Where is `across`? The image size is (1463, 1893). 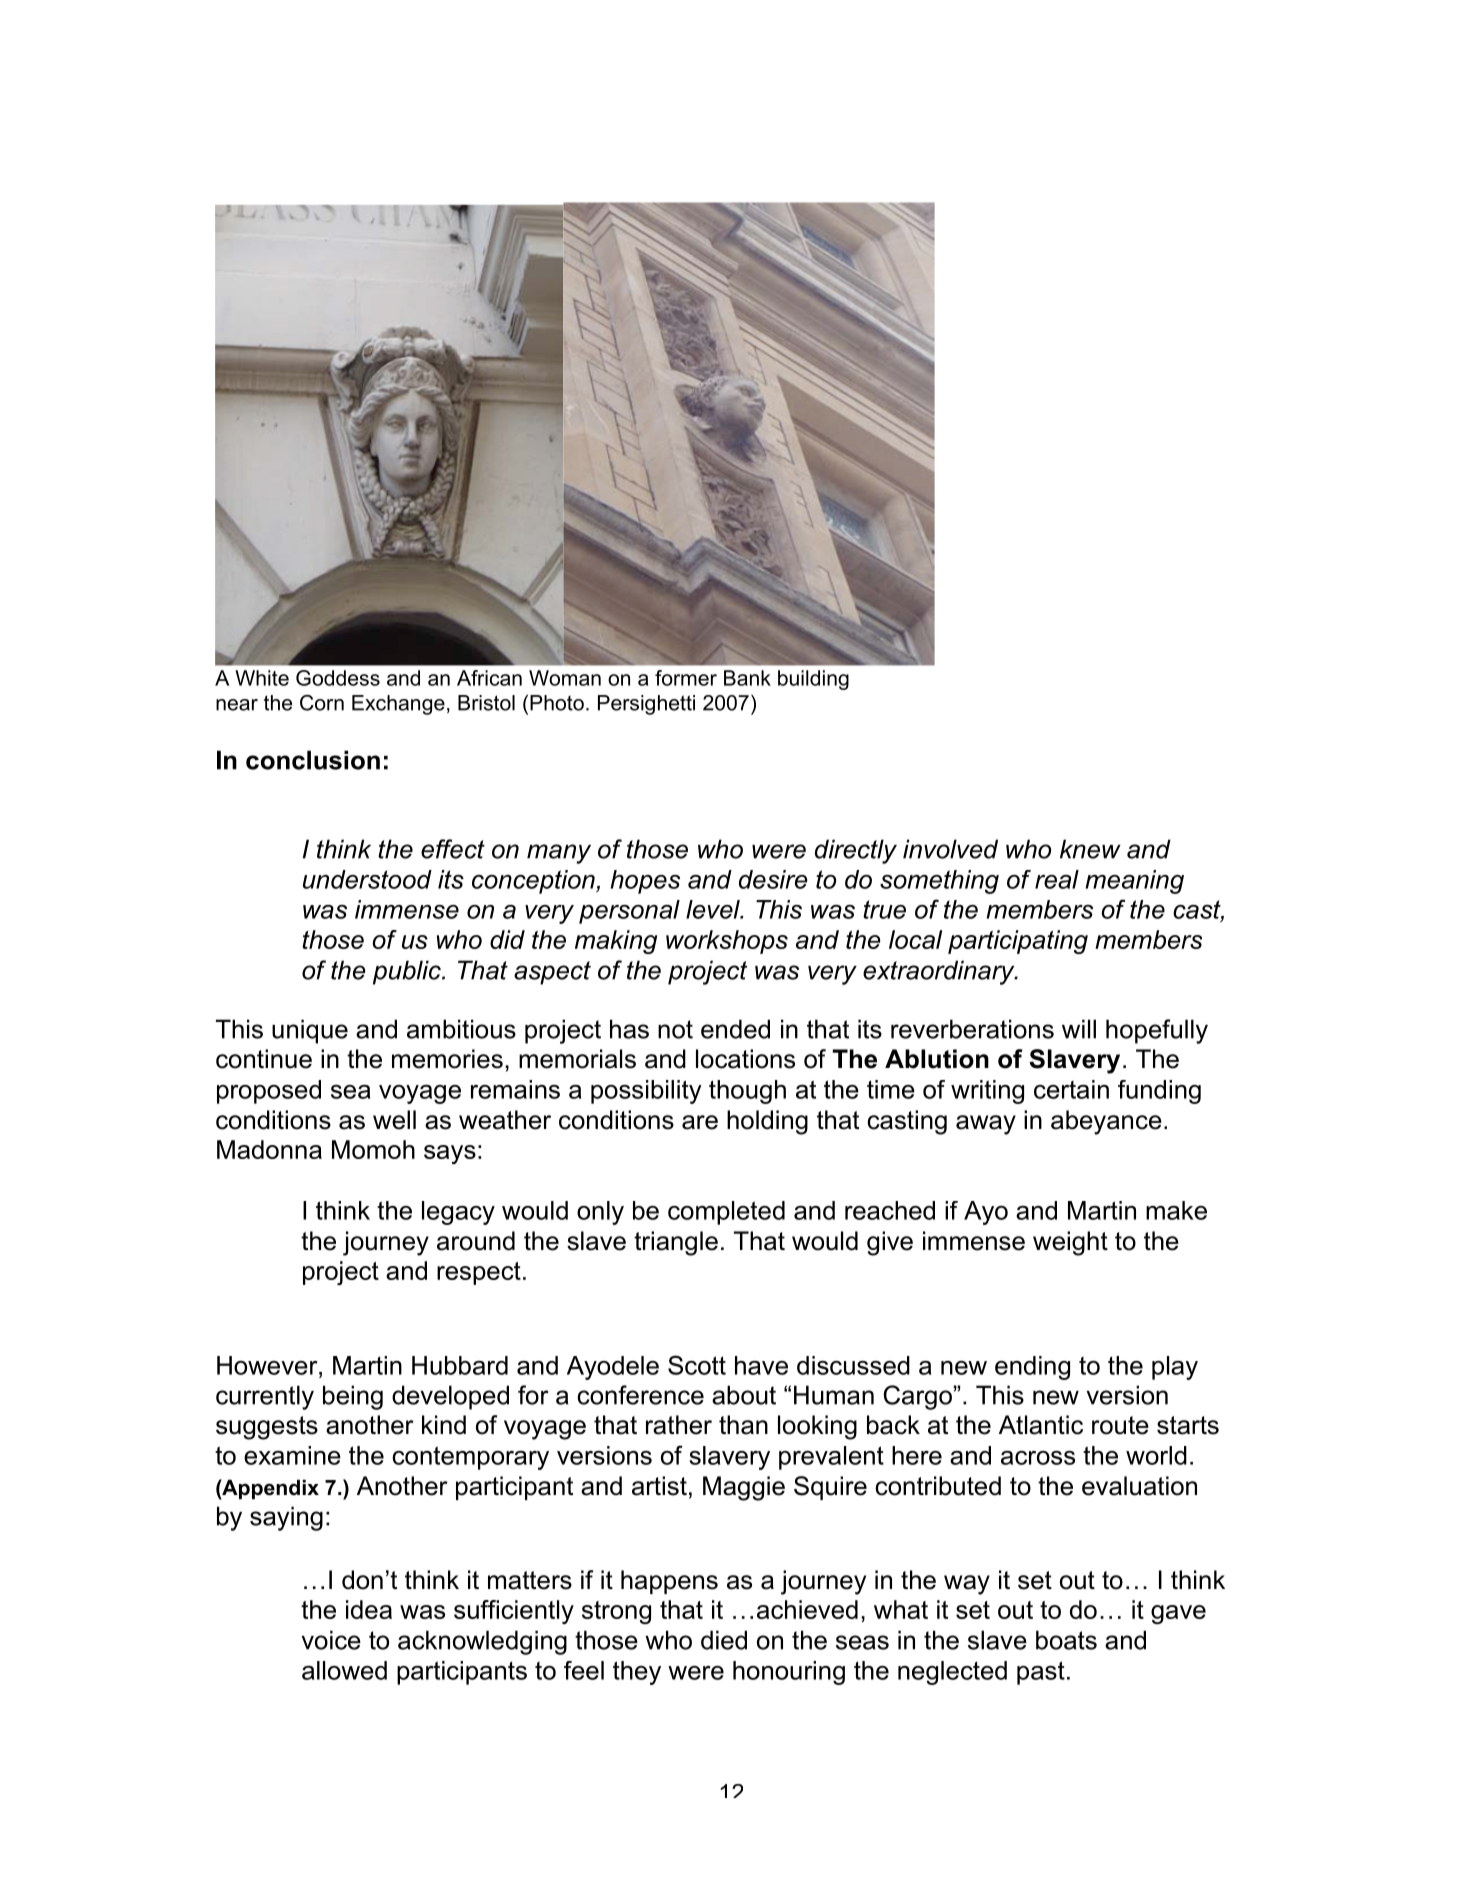
across is located at coordinates (1038, 1458).
